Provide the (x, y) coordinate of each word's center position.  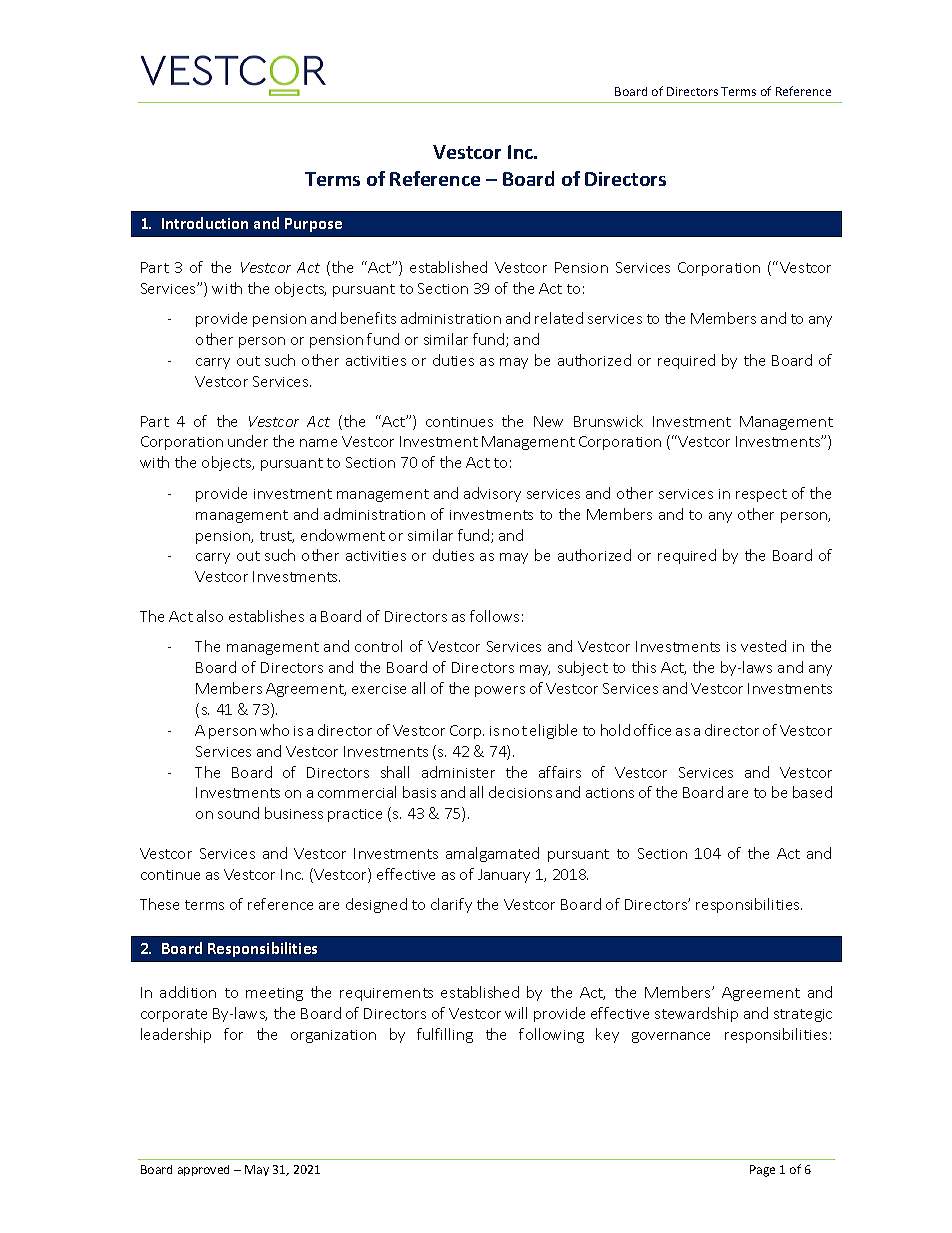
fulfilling (445, 1035)
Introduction (205, 223)
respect (761, 495)
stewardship (696, 1014)
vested (763, 646)
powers (500, 691)
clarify (451, 905)
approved (203, 1170)
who (274, 730)
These (159, 904)
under (248, 441)
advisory (492, 494)
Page (762, 1171)
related (559, 318)
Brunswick (608, 421)
